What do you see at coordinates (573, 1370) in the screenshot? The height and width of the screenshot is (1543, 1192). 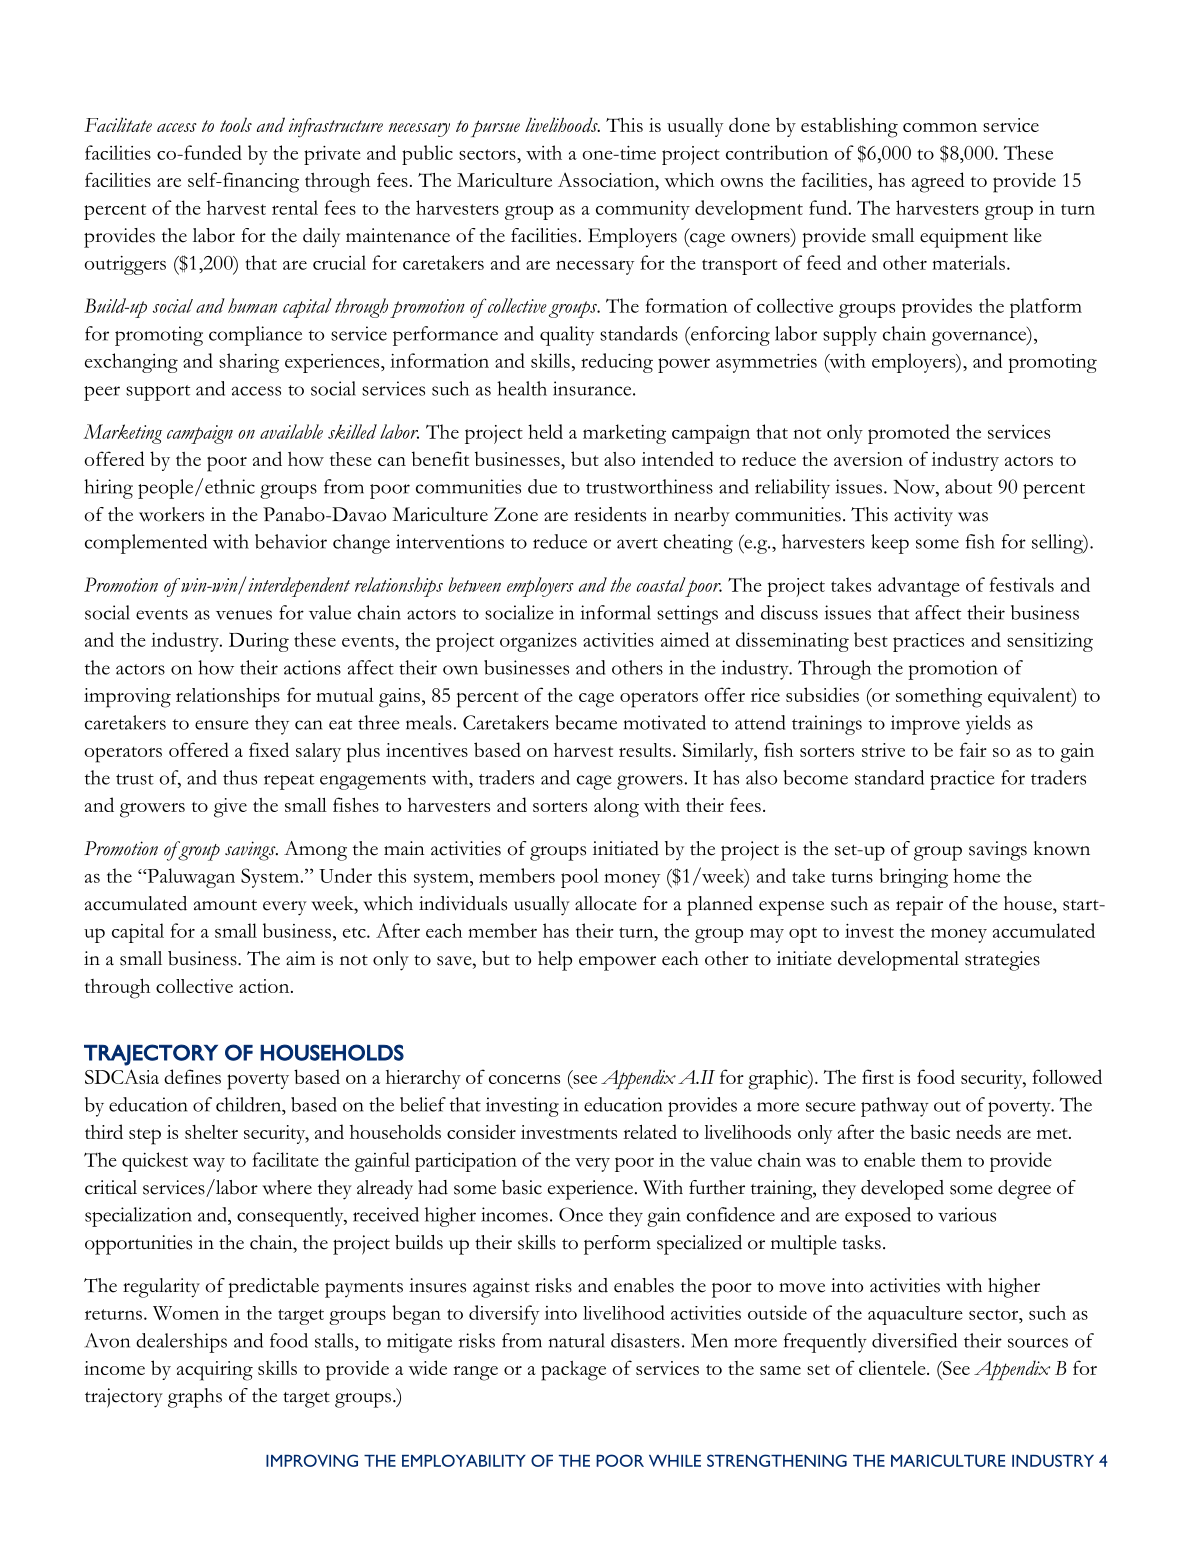 I see `package` at bounding box center [573, 1370].
